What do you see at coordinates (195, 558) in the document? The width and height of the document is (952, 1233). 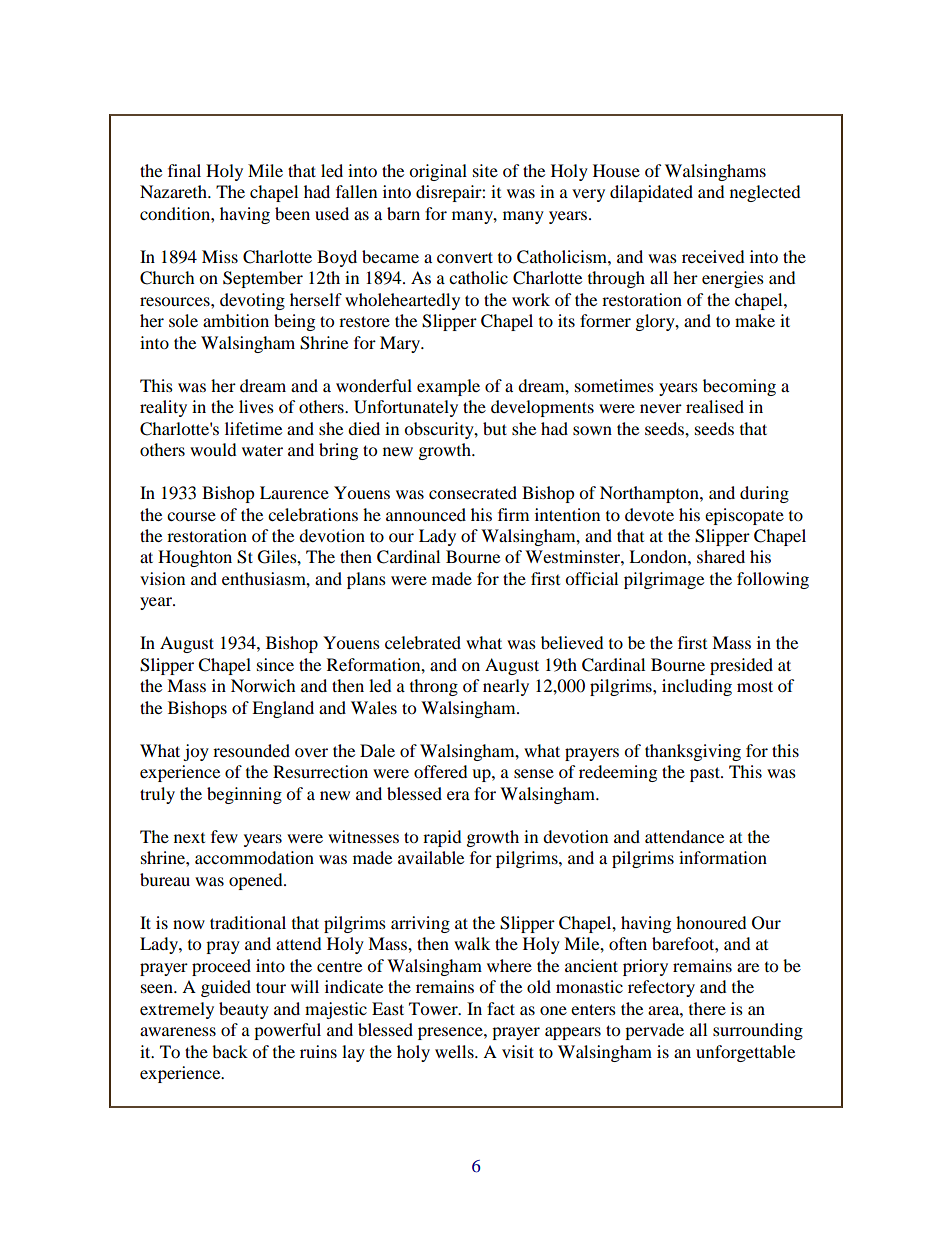 I see `Houghton` at bounding box center [195, 558].
